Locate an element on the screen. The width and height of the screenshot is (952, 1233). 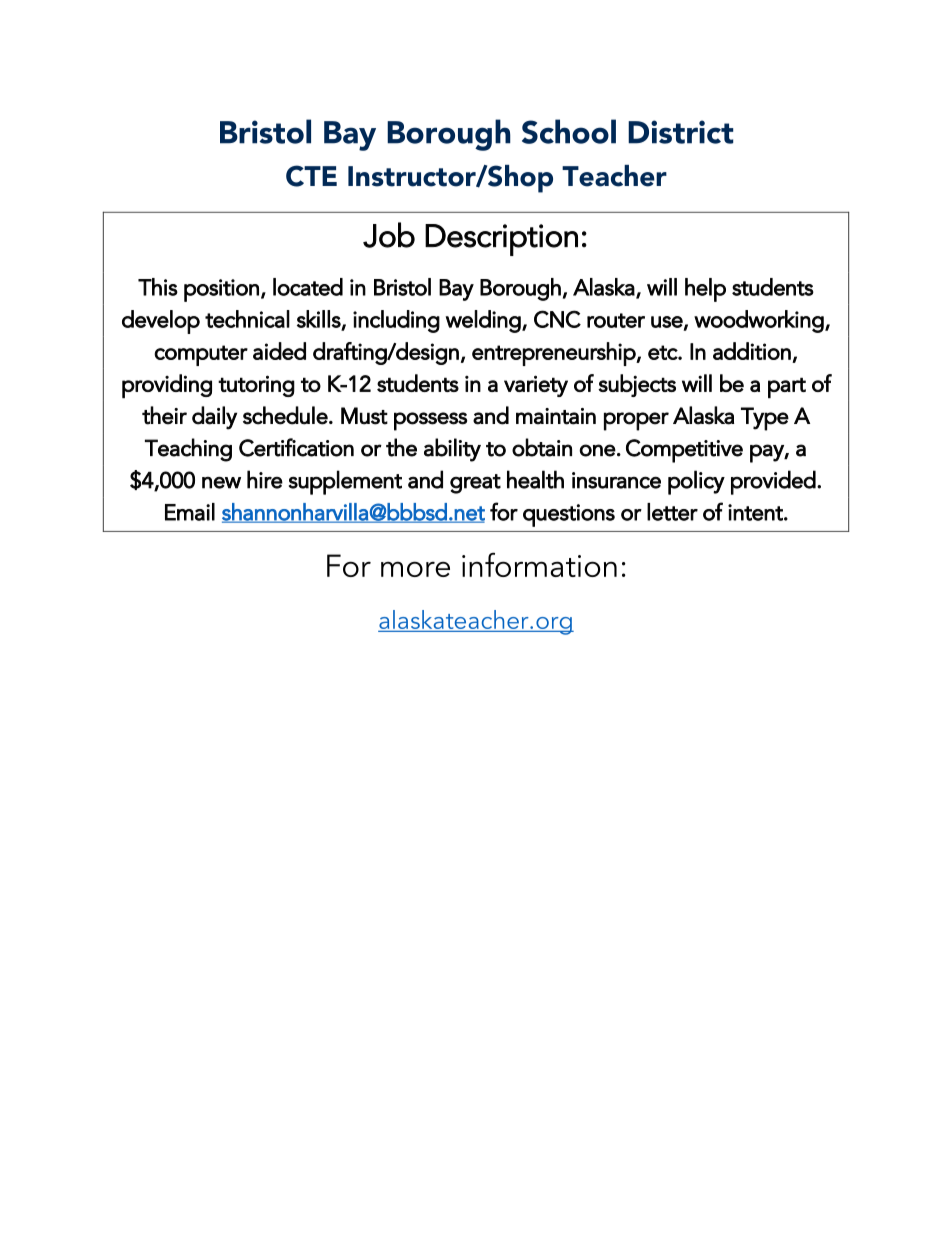
more is located at coordinates (415, 569).
